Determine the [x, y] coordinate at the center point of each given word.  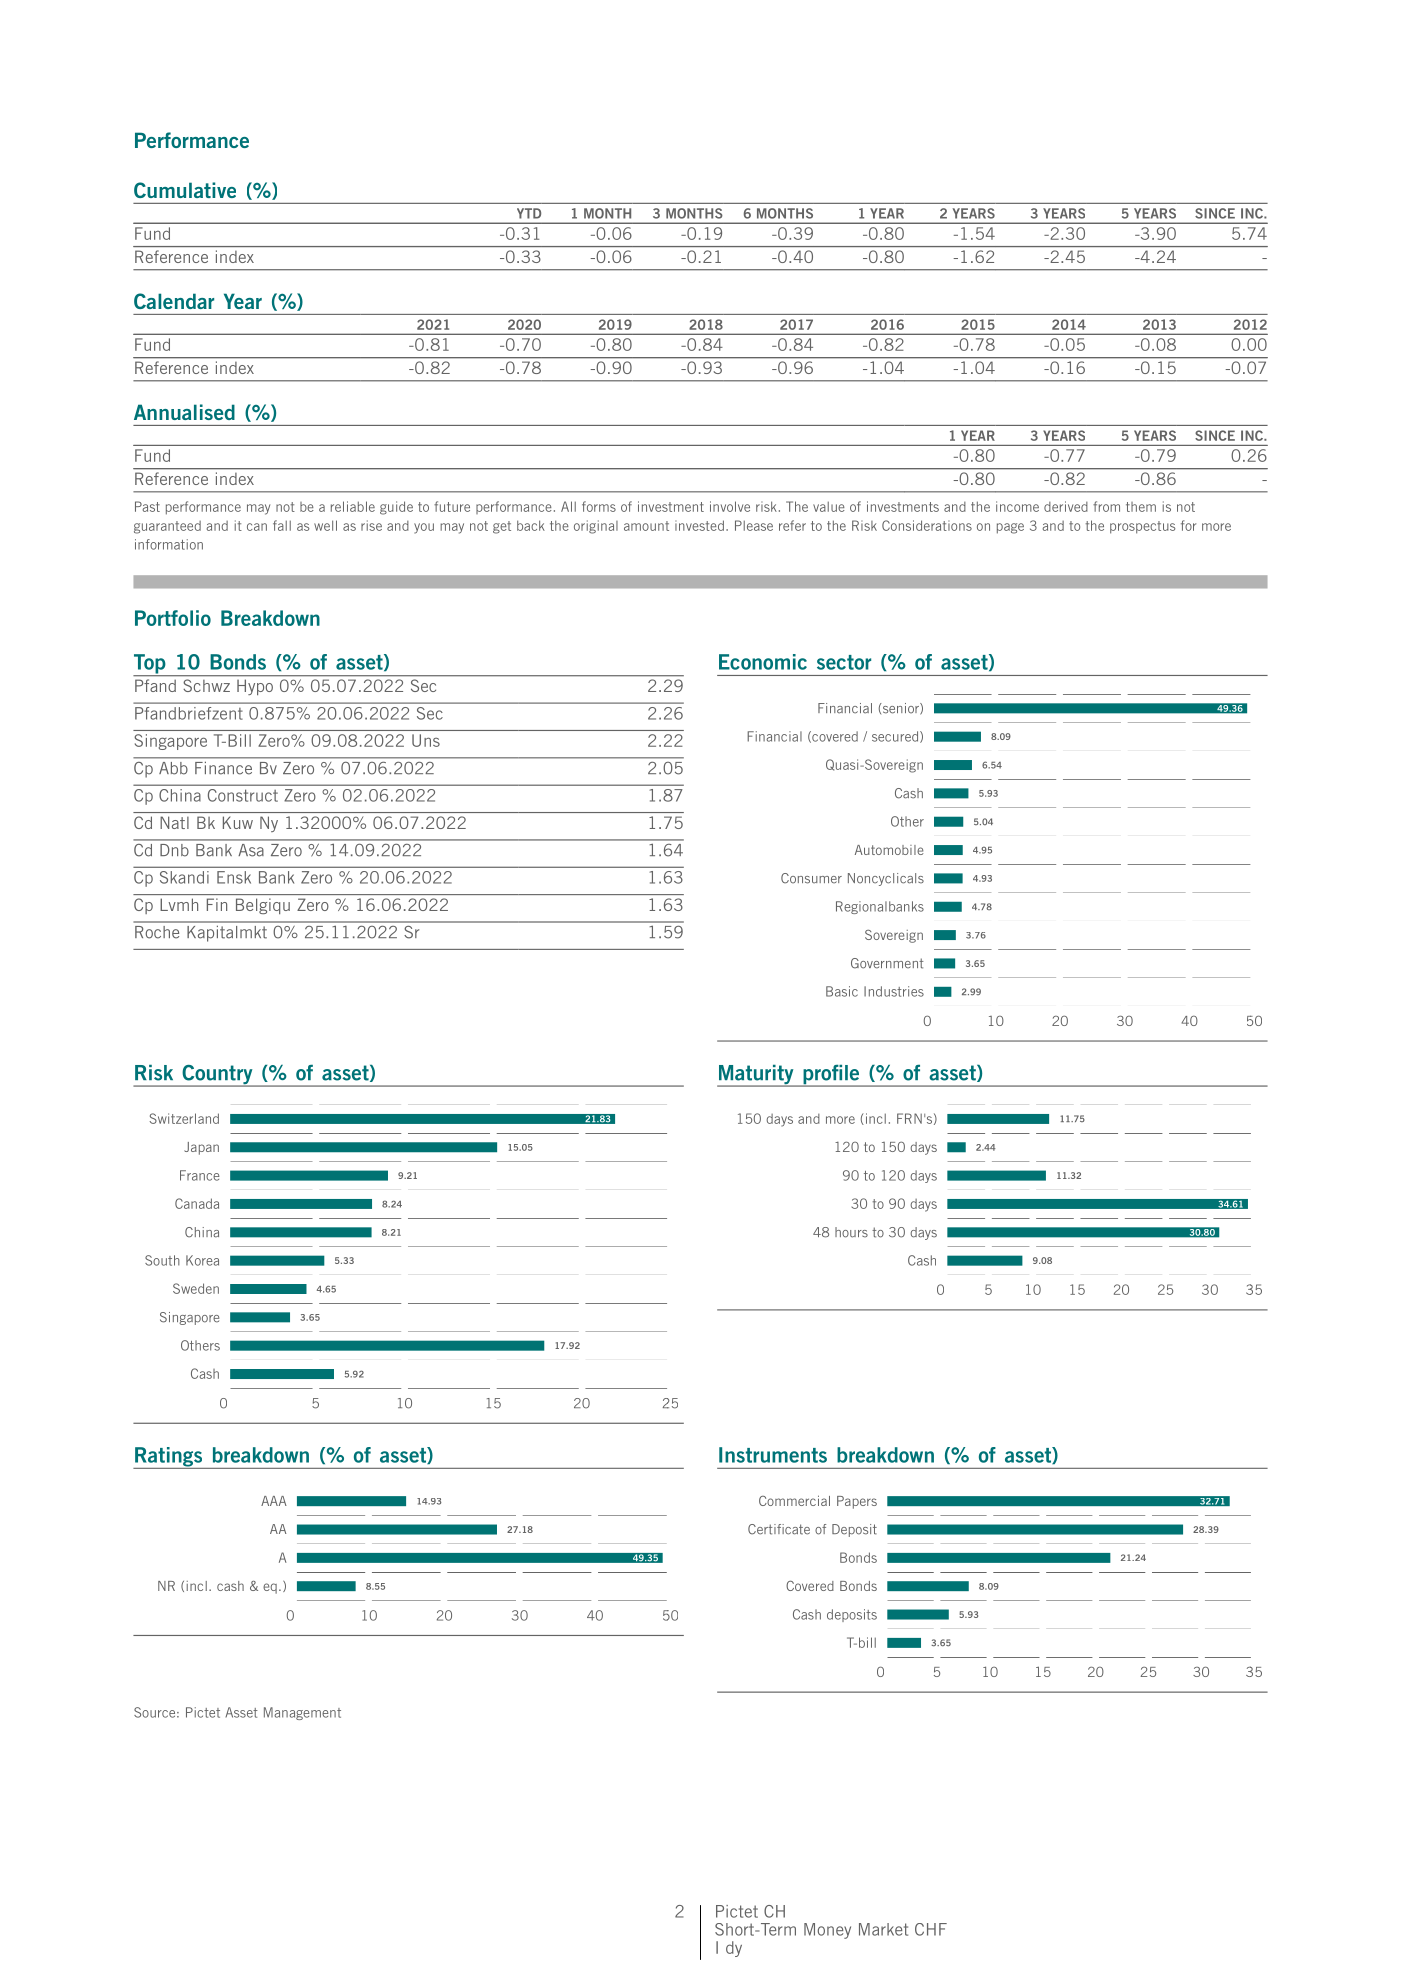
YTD [529, 213]
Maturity [756, 1076]
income [1017, 506]
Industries [894, 991]
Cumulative [185, 190]
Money [827, 1931]
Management [302, 1713]
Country [217, 1076]
